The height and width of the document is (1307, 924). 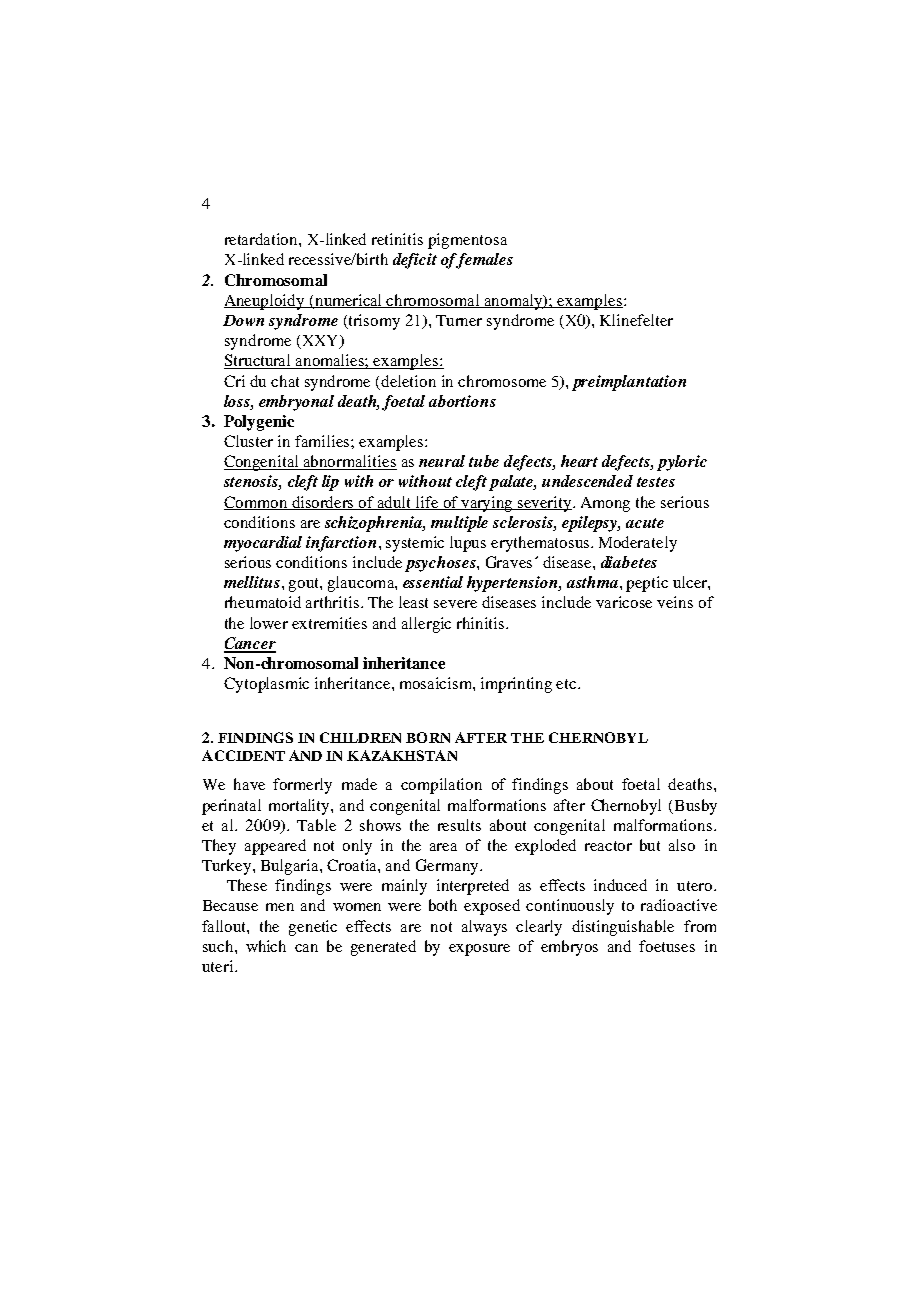 I want to click on Common, so click(x=257, y=503).
